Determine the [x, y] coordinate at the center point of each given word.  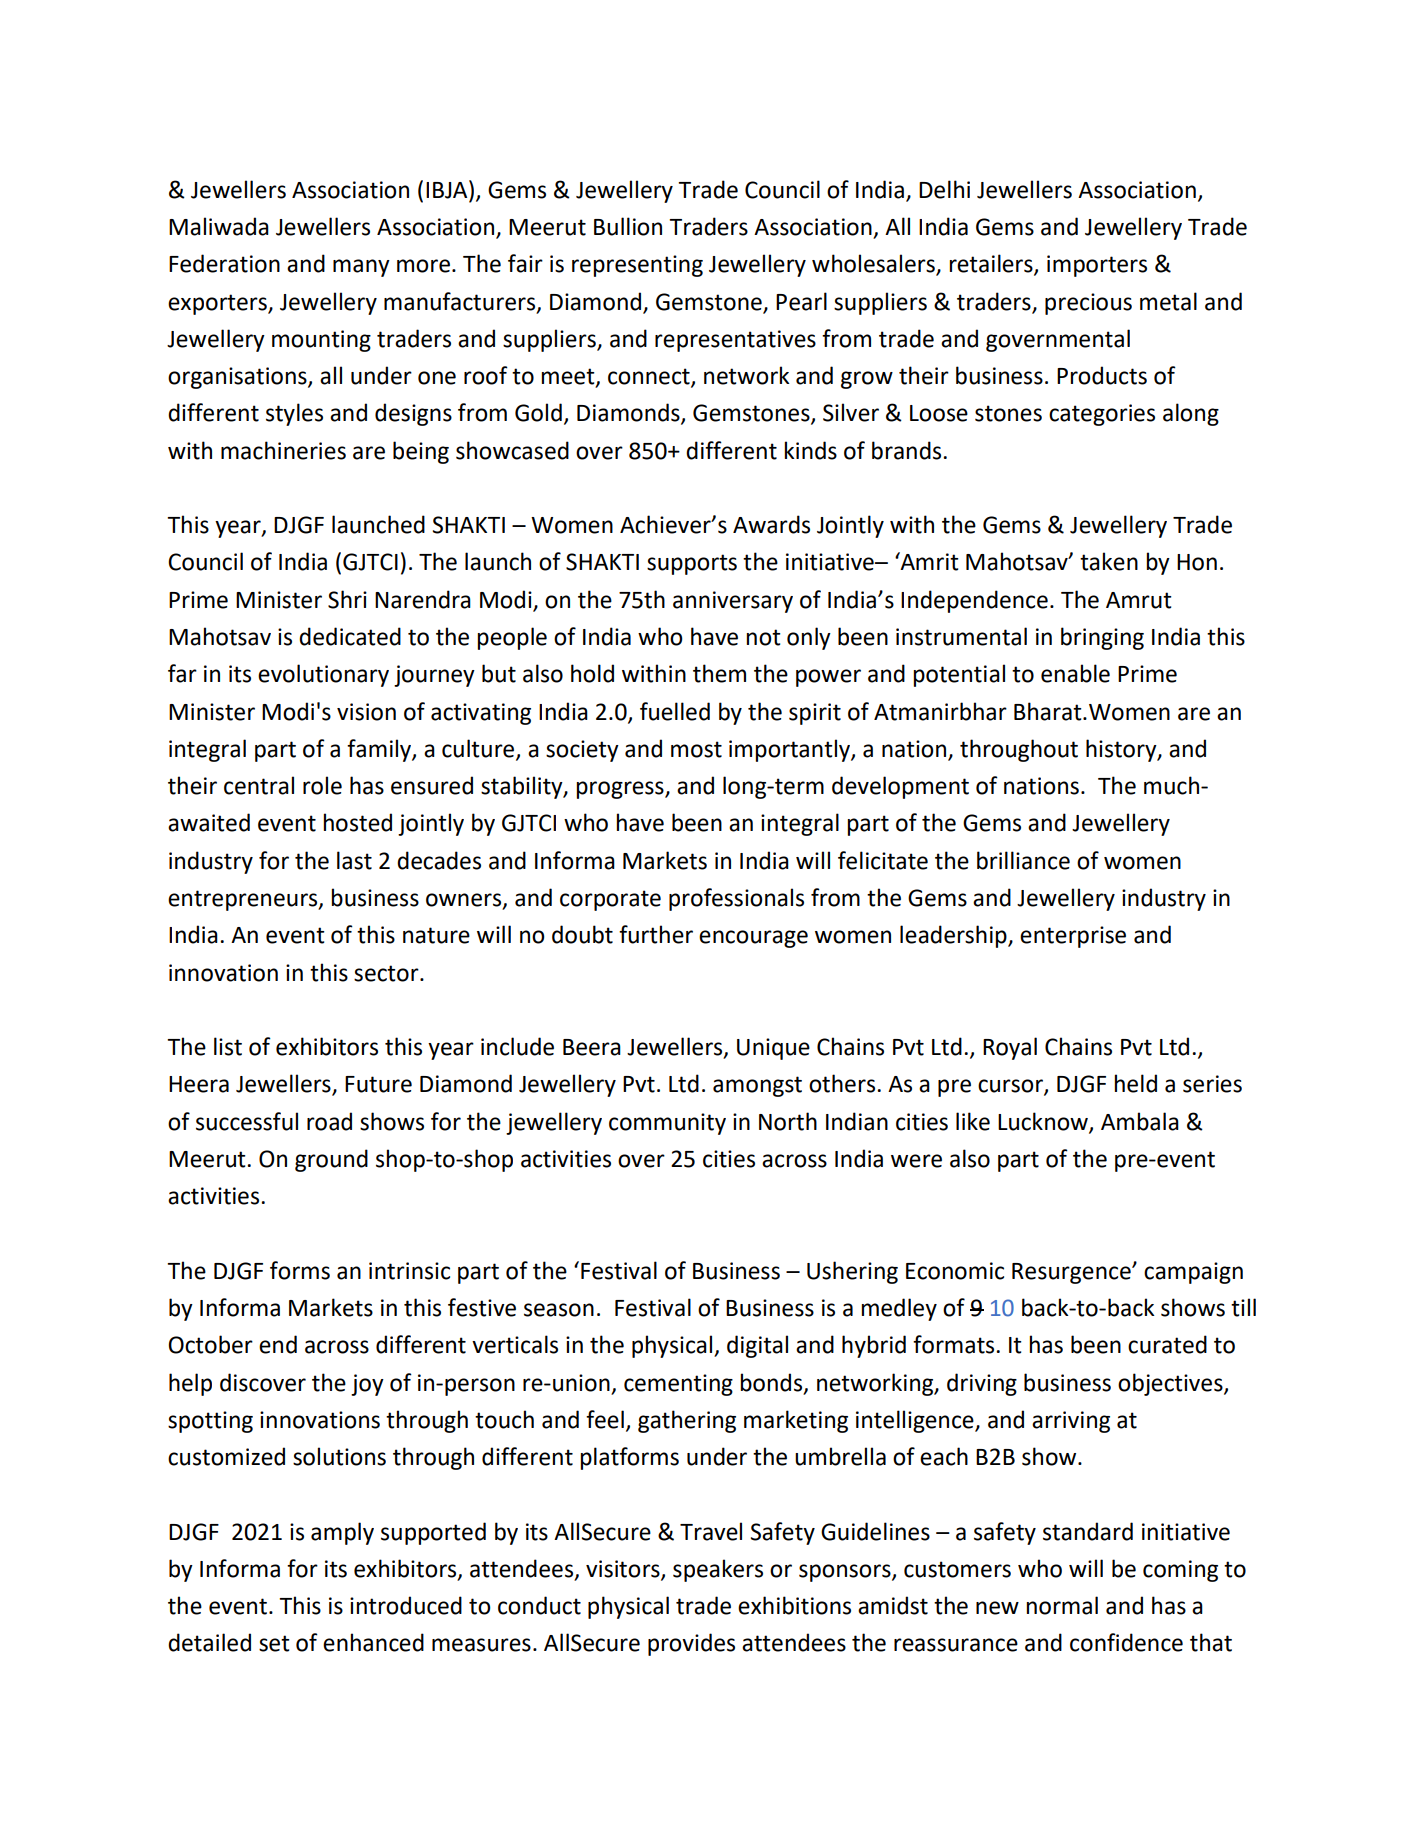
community [667, 1124]
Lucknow [1044, 1122]
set [274, 1643]
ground [331, 1160]
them [719, 673]
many [361, 268]
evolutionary [323, 675]
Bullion [628, 226]
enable [1075, 673]
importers [1097, 266]
